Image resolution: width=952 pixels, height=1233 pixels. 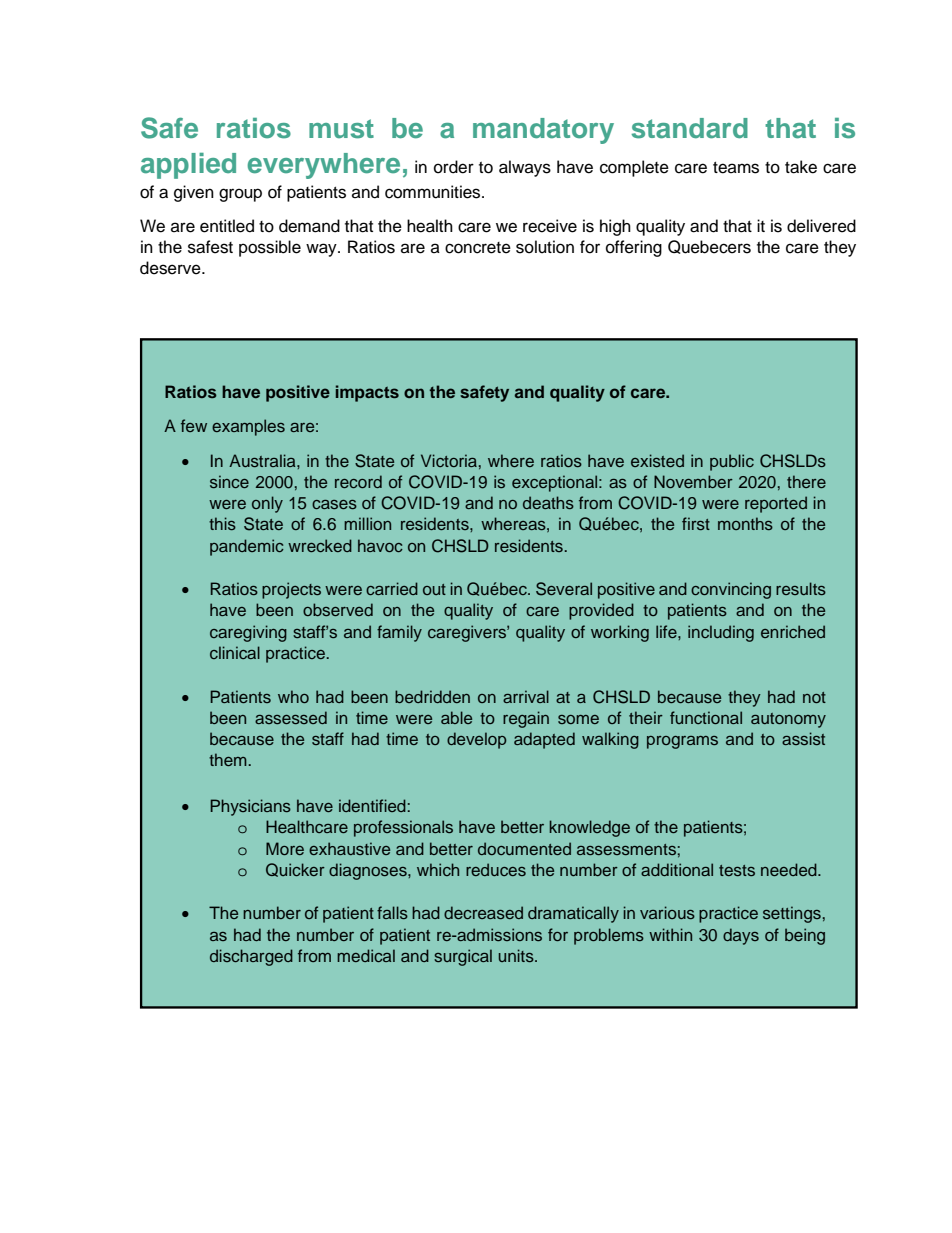 I want to click on including, so click(x=721, y=633).
